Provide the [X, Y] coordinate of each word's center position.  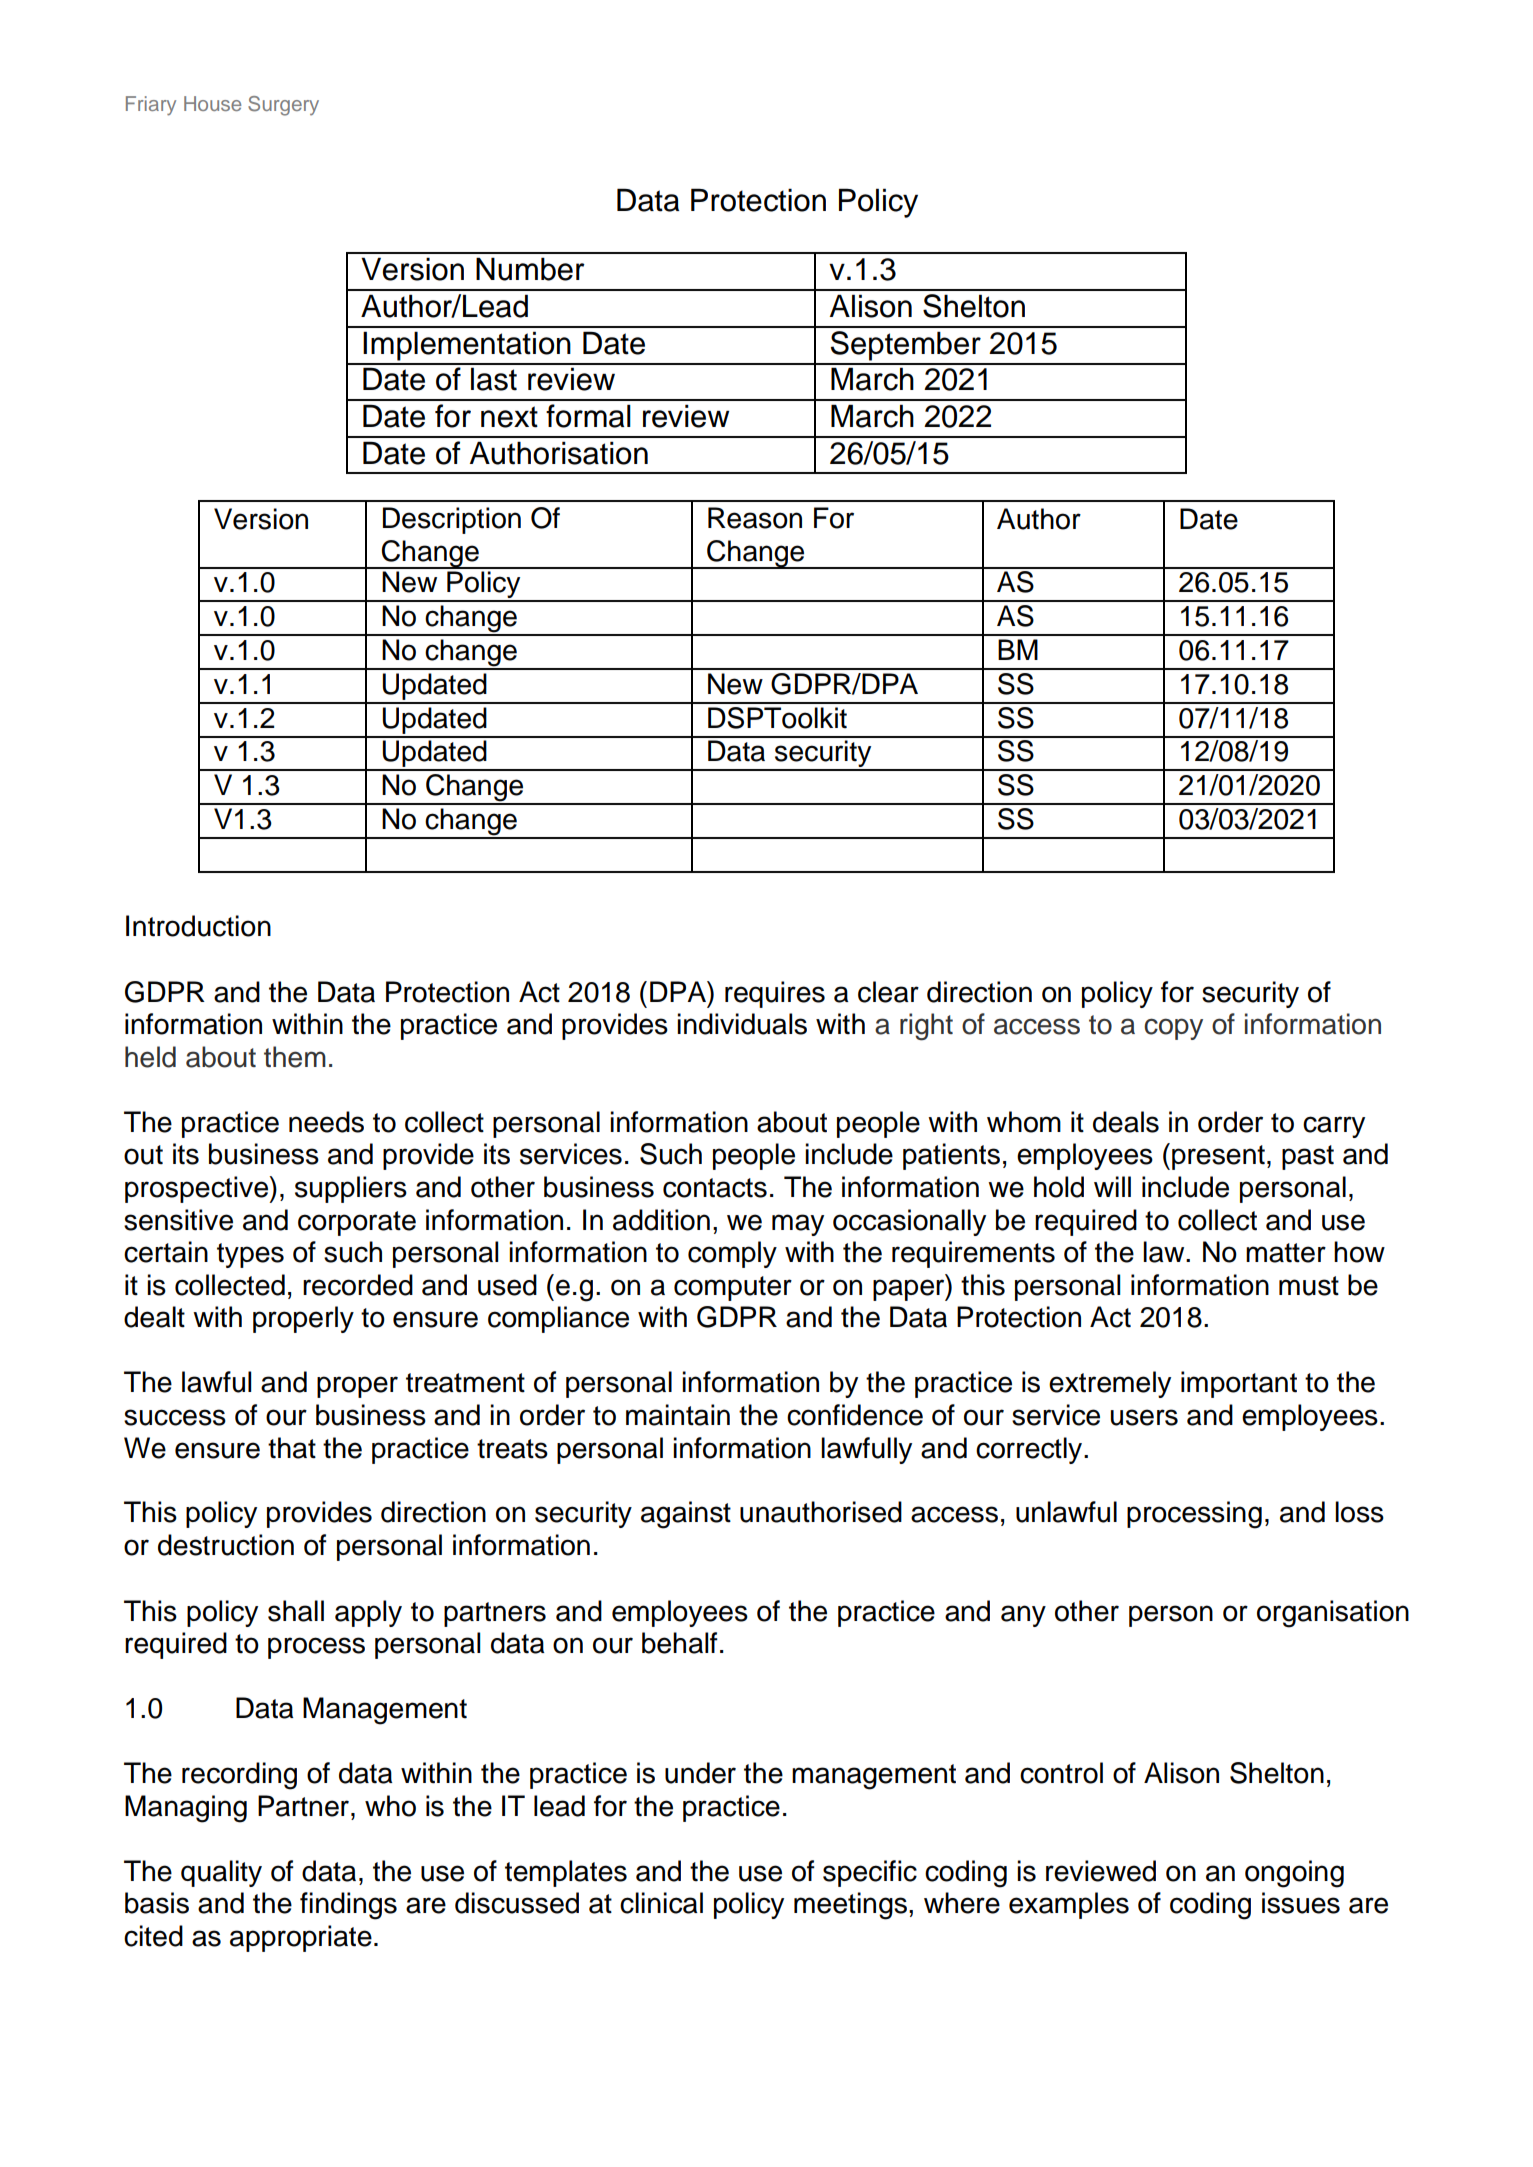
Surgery [283, 106]
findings [348, 1906]
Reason [755, 518]
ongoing [1294, 1874]
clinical [661, 1903]
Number [530, 269]
